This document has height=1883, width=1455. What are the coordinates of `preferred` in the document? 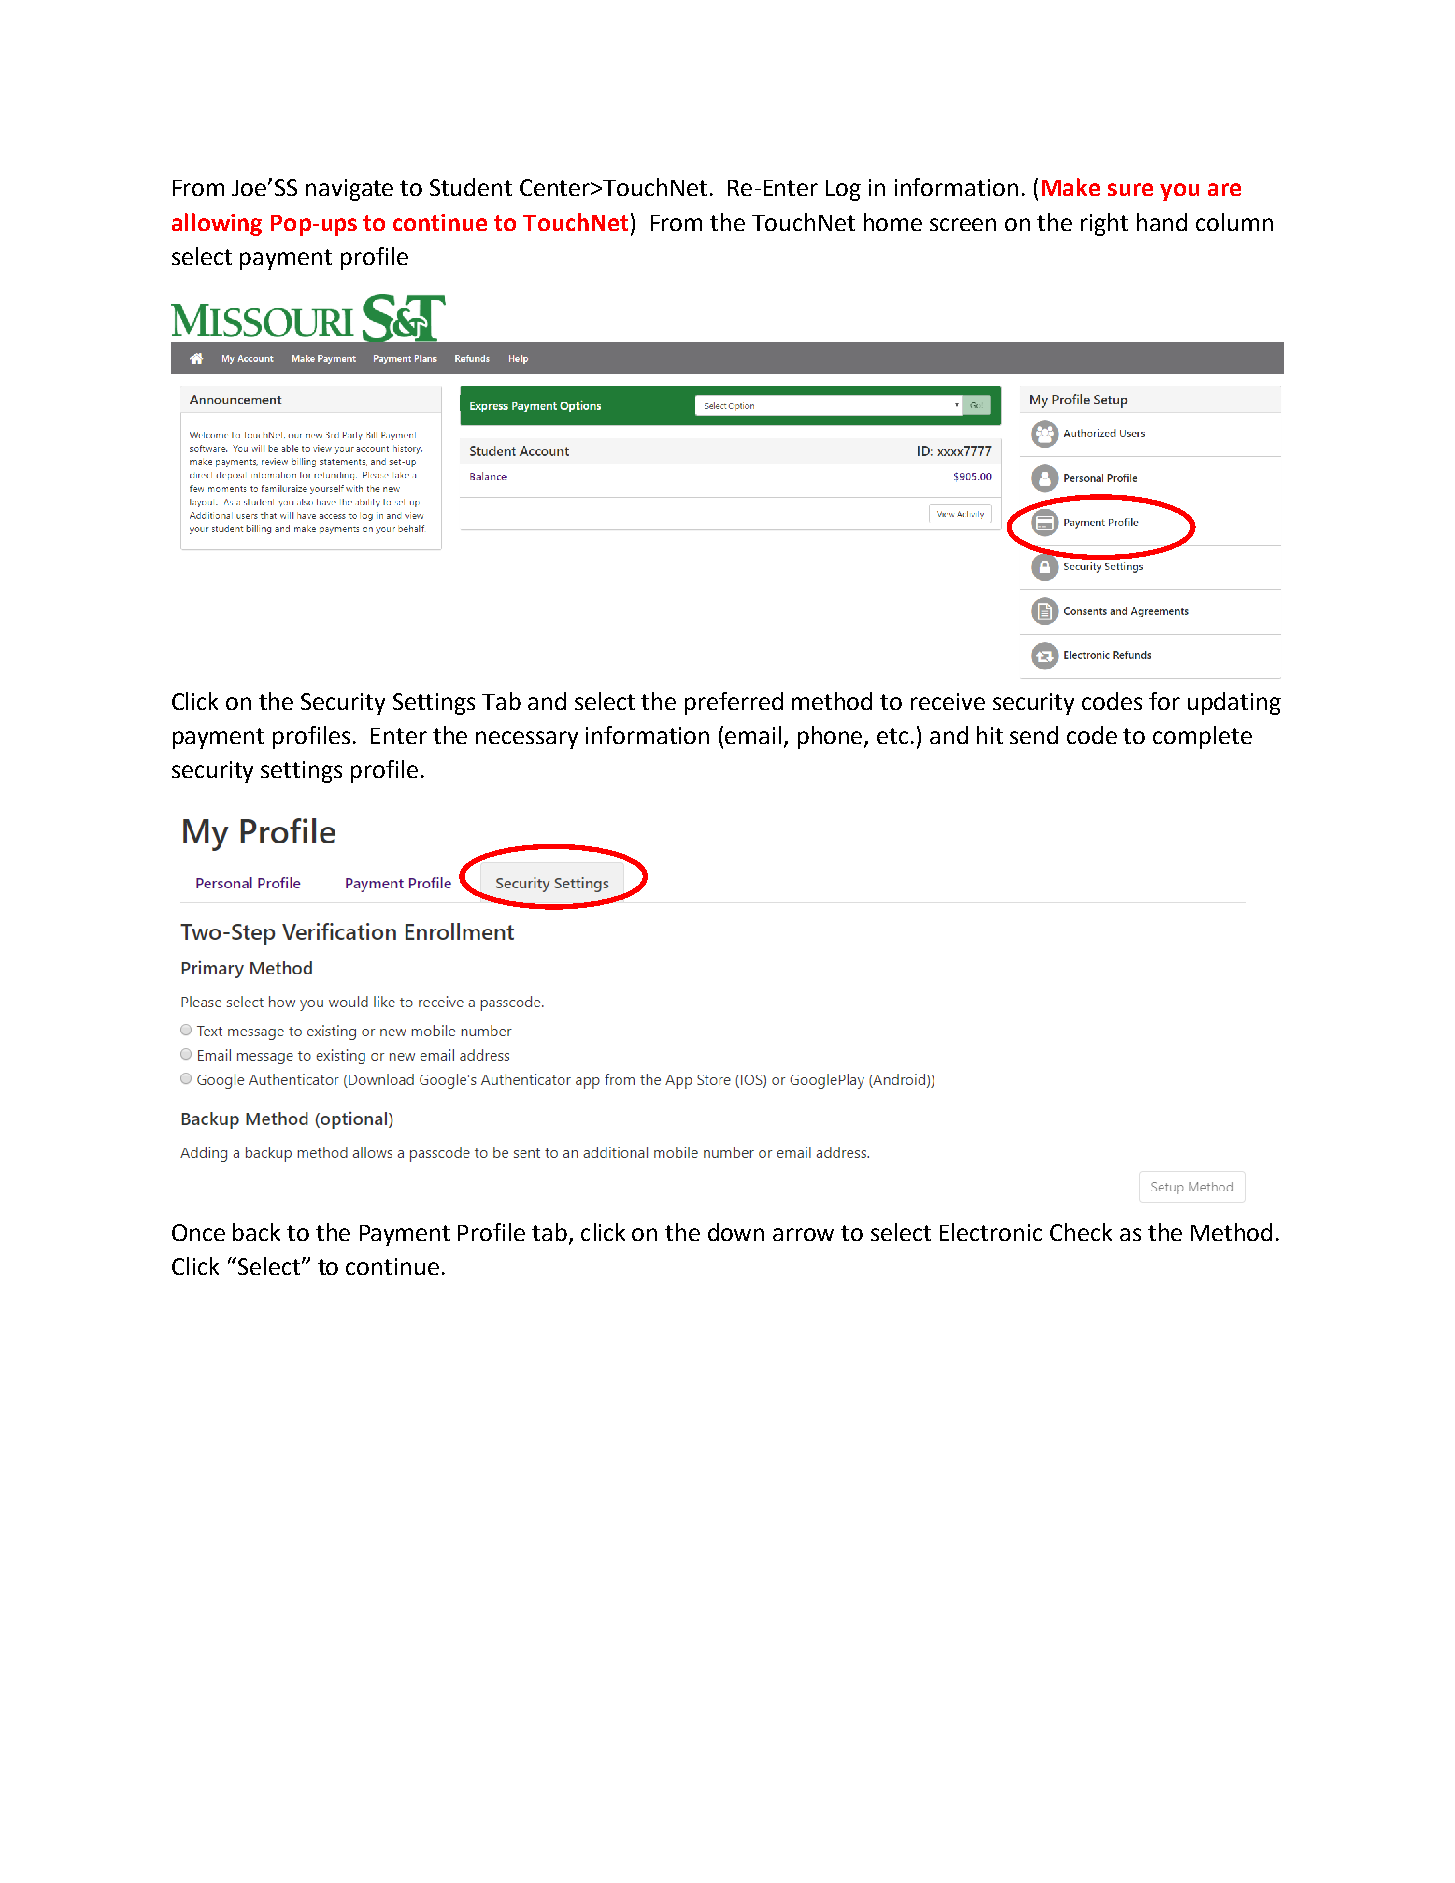 It's located at (734, 703).
